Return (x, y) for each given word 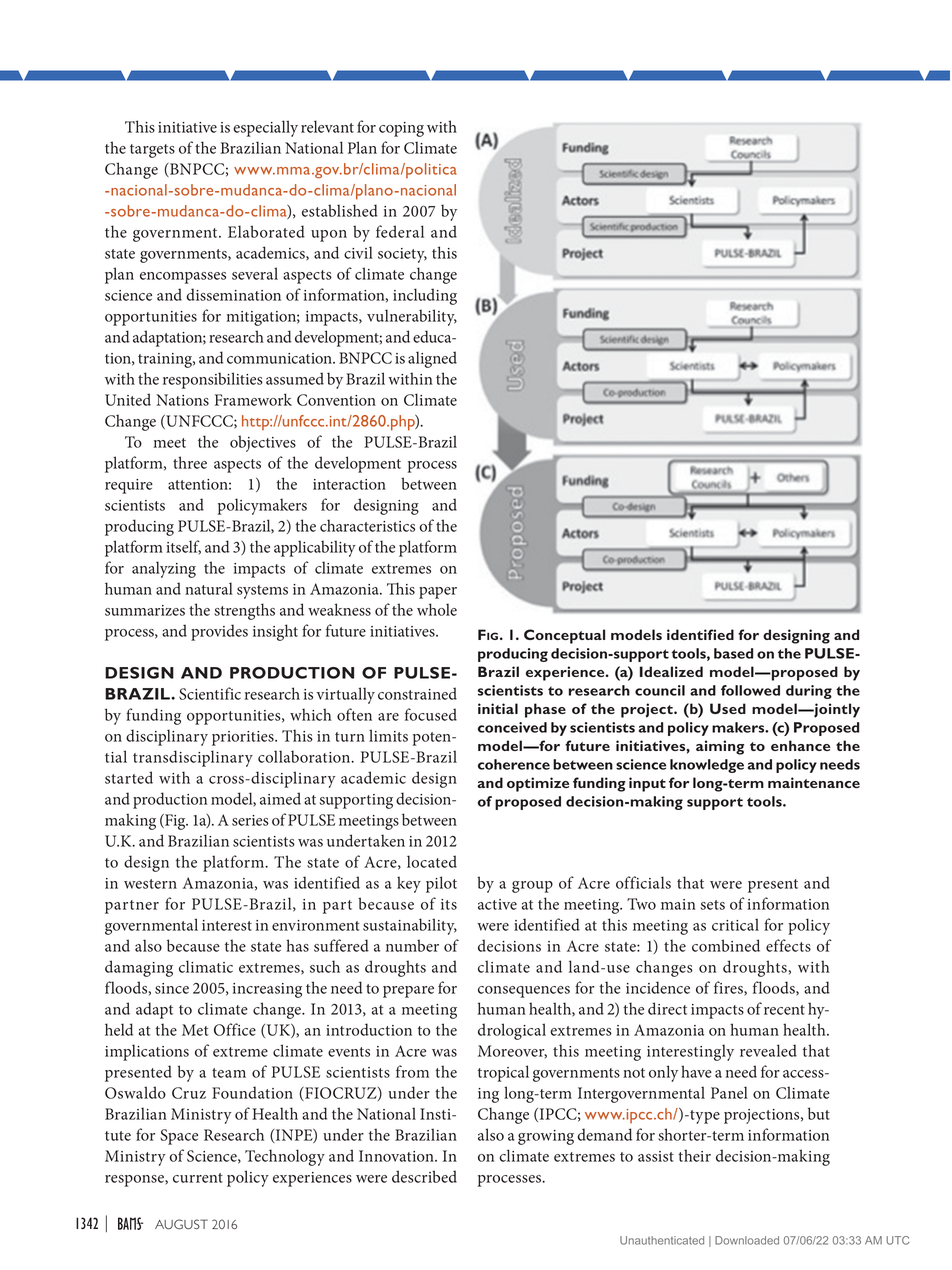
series (250, 820)
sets (713, 905)
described (424, 1176)
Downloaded (747, 1240)
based (733, 653)
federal (400, 231)
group (532, 887)
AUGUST (181, 1224)
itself (183, 547)
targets (152, 151)
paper (438, 593)
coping (401, 129)
